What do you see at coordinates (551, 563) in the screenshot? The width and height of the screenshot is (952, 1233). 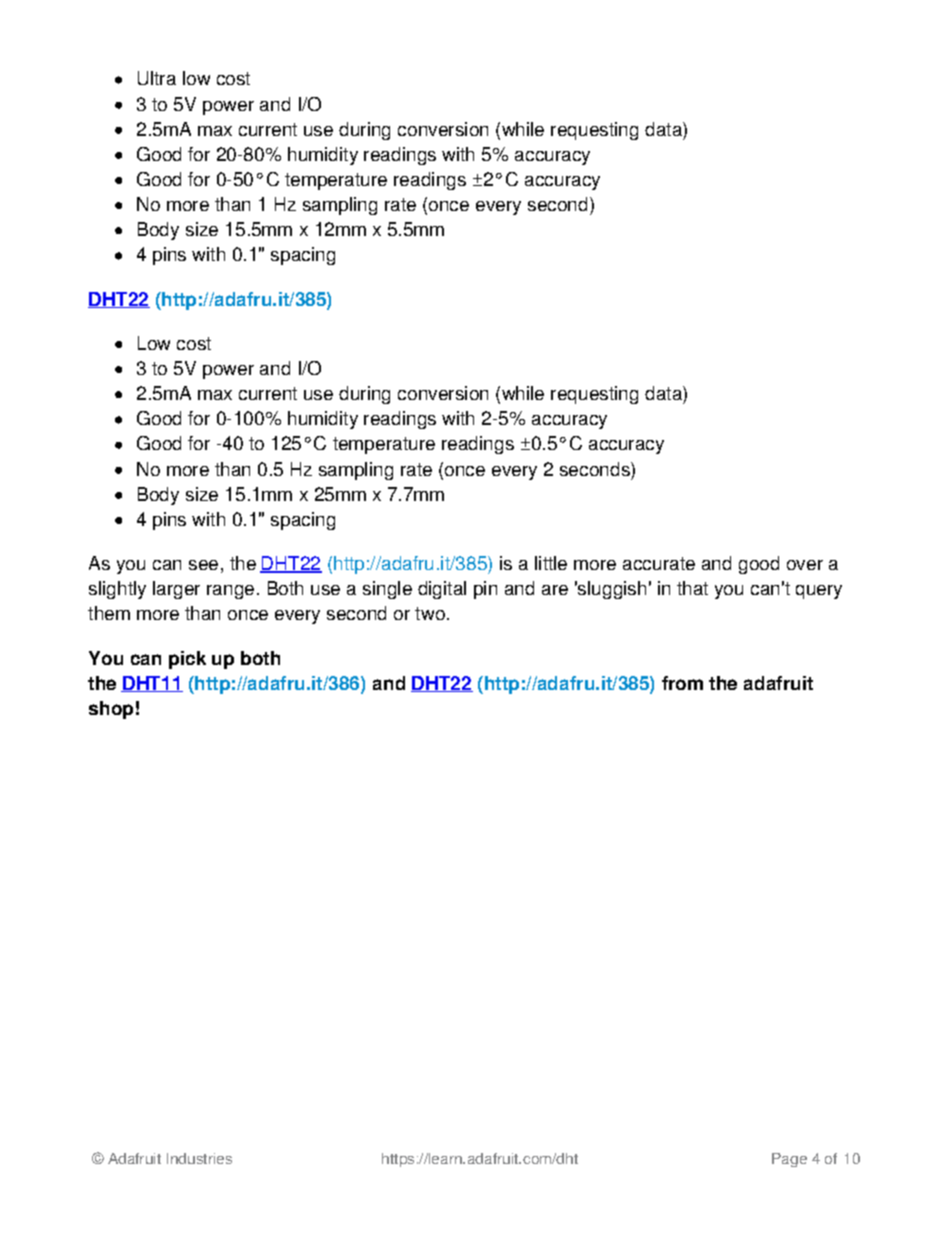 I see `little` at bounding box center [551, 563].
